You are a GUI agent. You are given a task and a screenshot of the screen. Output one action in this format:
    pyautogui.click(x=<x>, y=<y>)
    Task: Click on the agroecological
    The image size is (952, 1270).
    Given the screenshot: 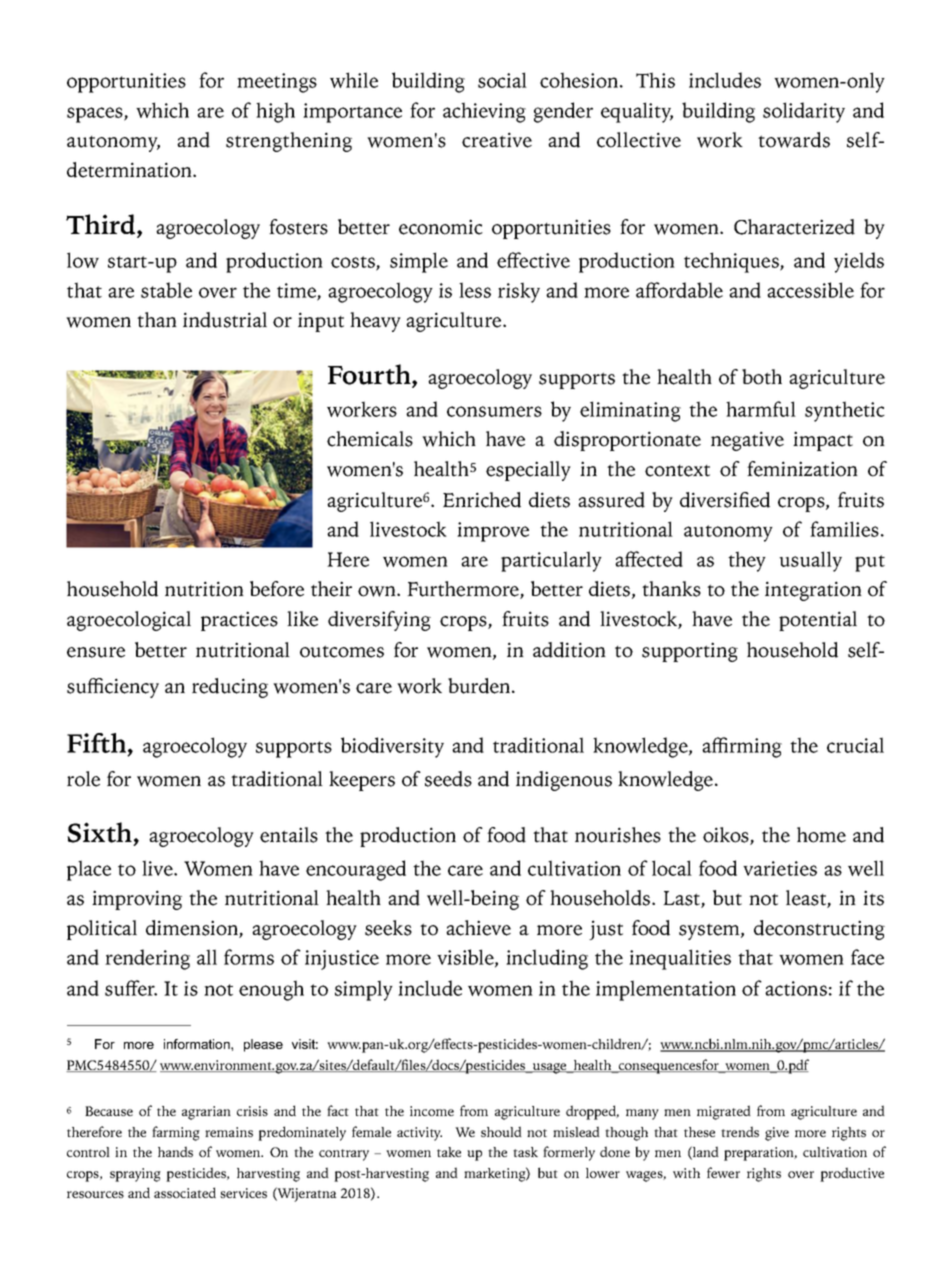 What is the action you would take?
    pyautogui.click(x=129, y=621)
